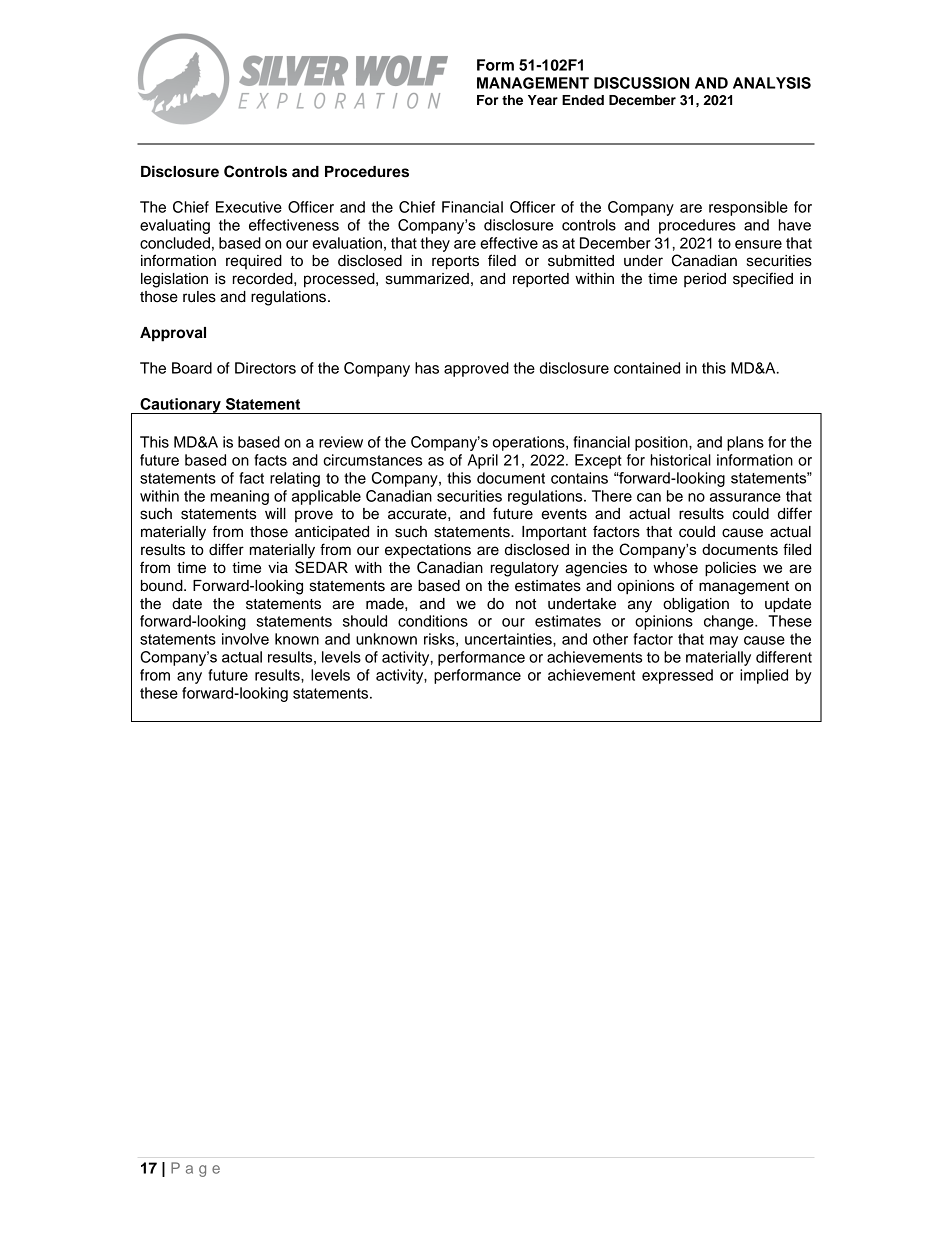 This screenshot has height=1233, width=952. Describe the element at coordinates (249, 207) in the screenshot. I see `Executive` at that location.
